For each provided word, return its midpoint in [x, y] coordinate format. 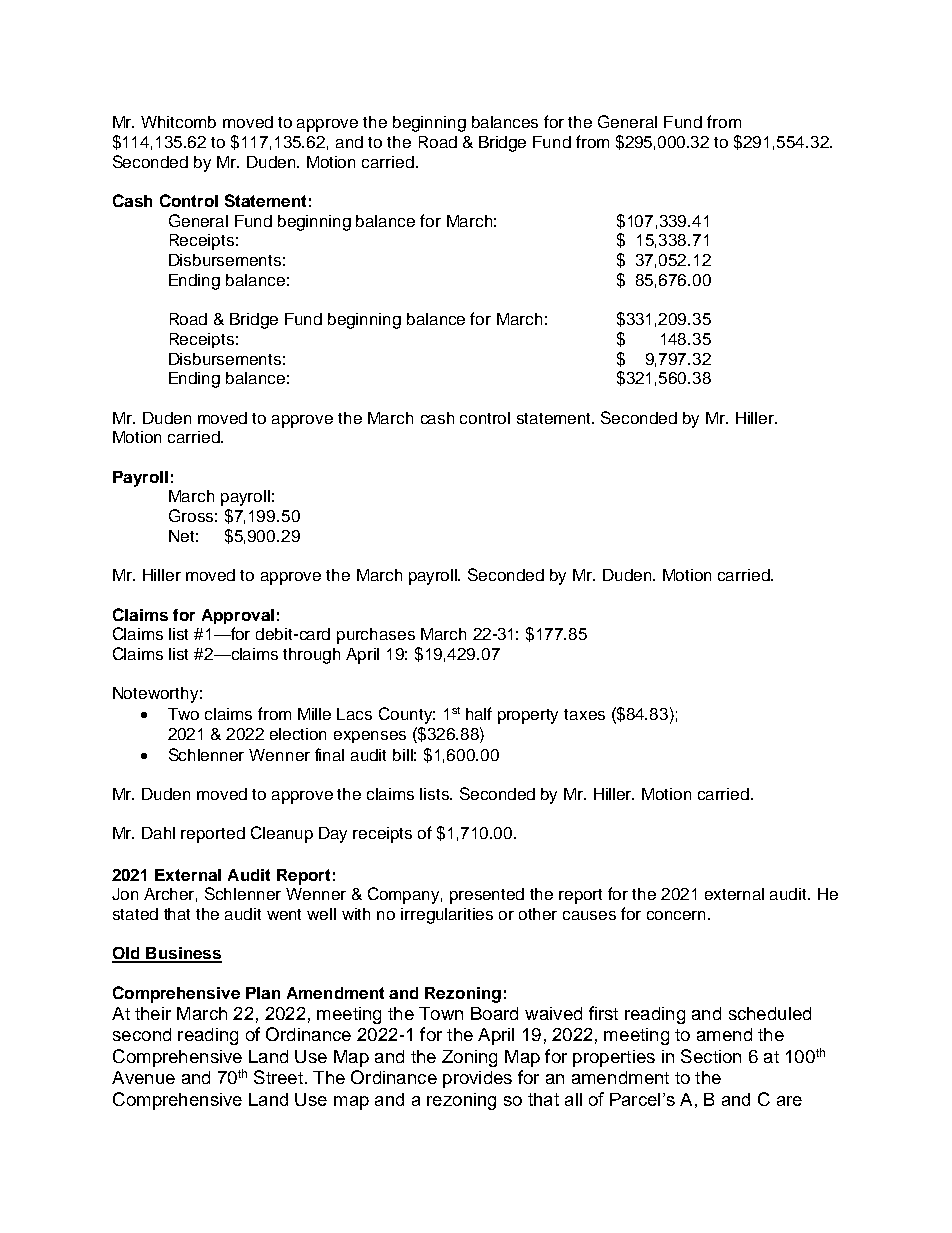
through [311, 656]
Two [183, 714]
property [528, 716]
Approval [238, 616]
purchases [376, 636]
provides [477, 1079]
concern [678, 915]
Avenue [143, 1077]
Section [711, 1056]
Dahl [158, 833]
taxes [584, 714]
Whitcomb [178, 122]
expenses [370, 737]
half [479, 713]
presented [487, 896]
